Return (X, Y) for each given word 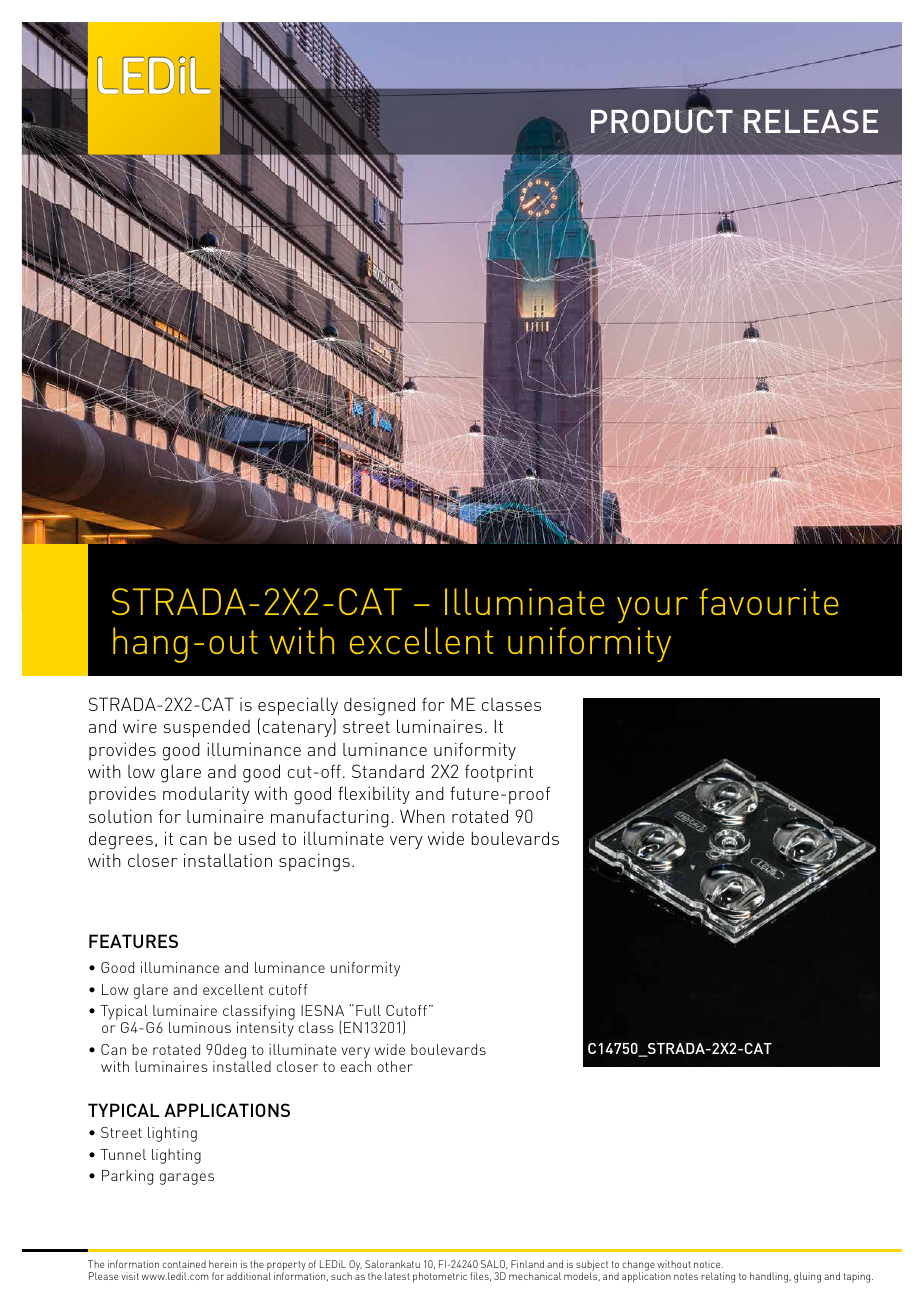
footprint (499, 773)
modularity (206, 795)
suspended (206, 728)
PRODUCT (662, 120)
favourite (769, 601)
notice (708, 1264)
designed (379, 706)
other (395, 1066)
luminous (200, 1027)
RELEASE (811, 121)
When (422, 816)
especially (298, 706)
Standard (388, 771)
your (652, 610)
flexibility (374, 795)
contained (184, 1264)
